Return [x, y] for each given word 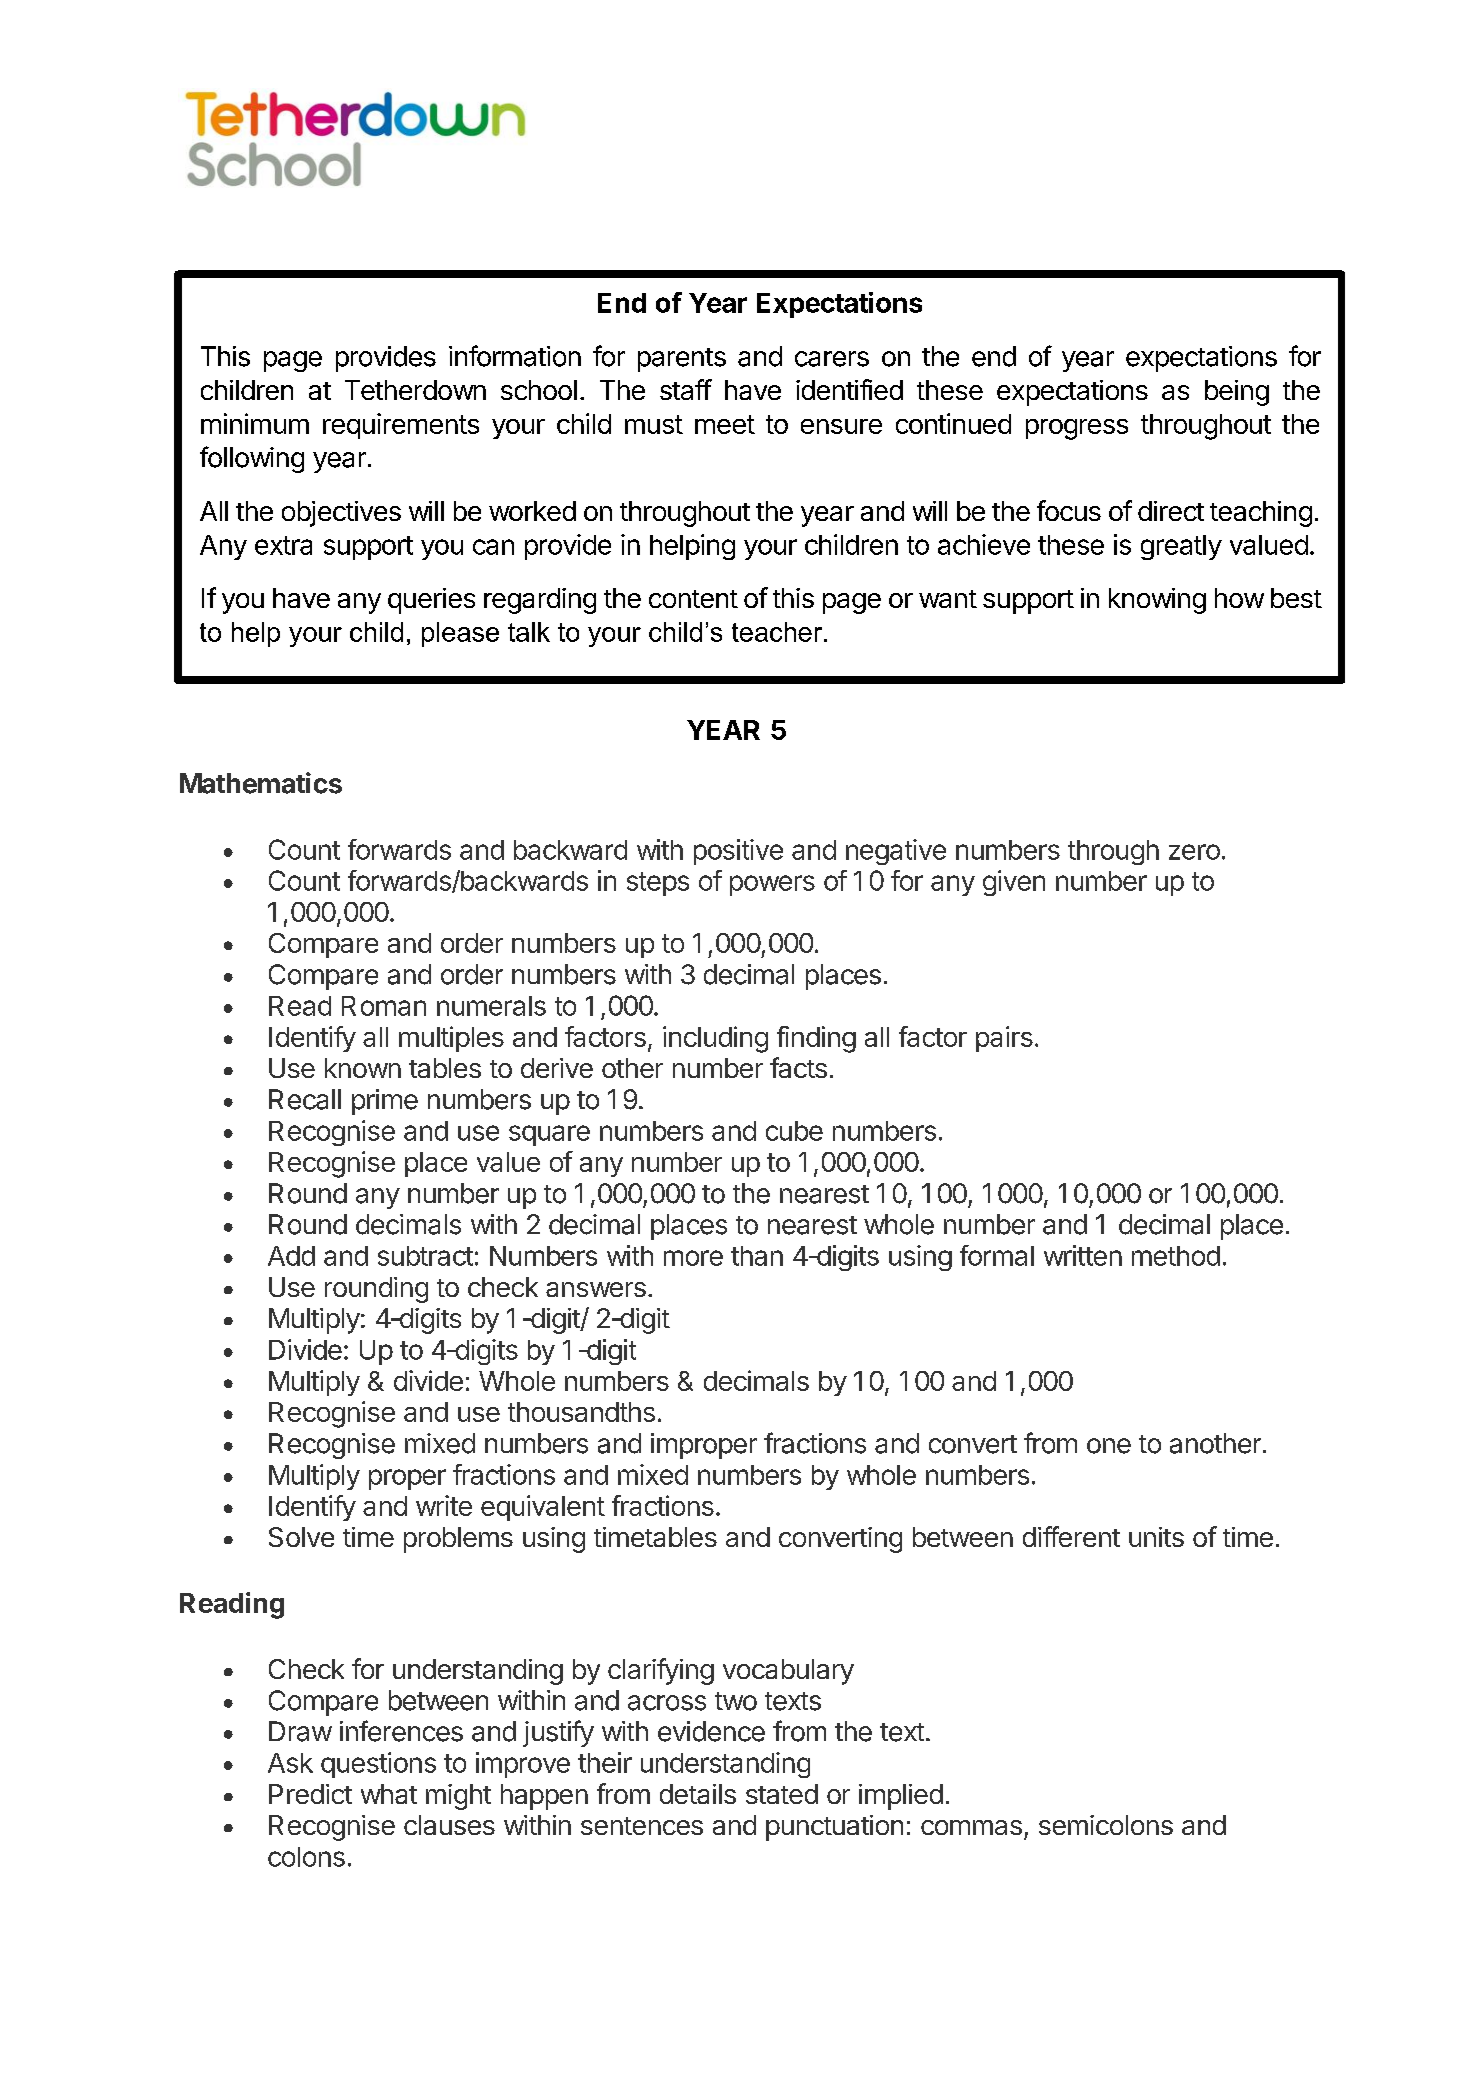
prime [385, 1102]
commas [971, 1827]
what [389, 1794]
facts [798, 1067]
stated [782, 1794]
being [1237, 393]
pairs [1004, 1039]
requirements [401, 426]
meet [725, 424]
